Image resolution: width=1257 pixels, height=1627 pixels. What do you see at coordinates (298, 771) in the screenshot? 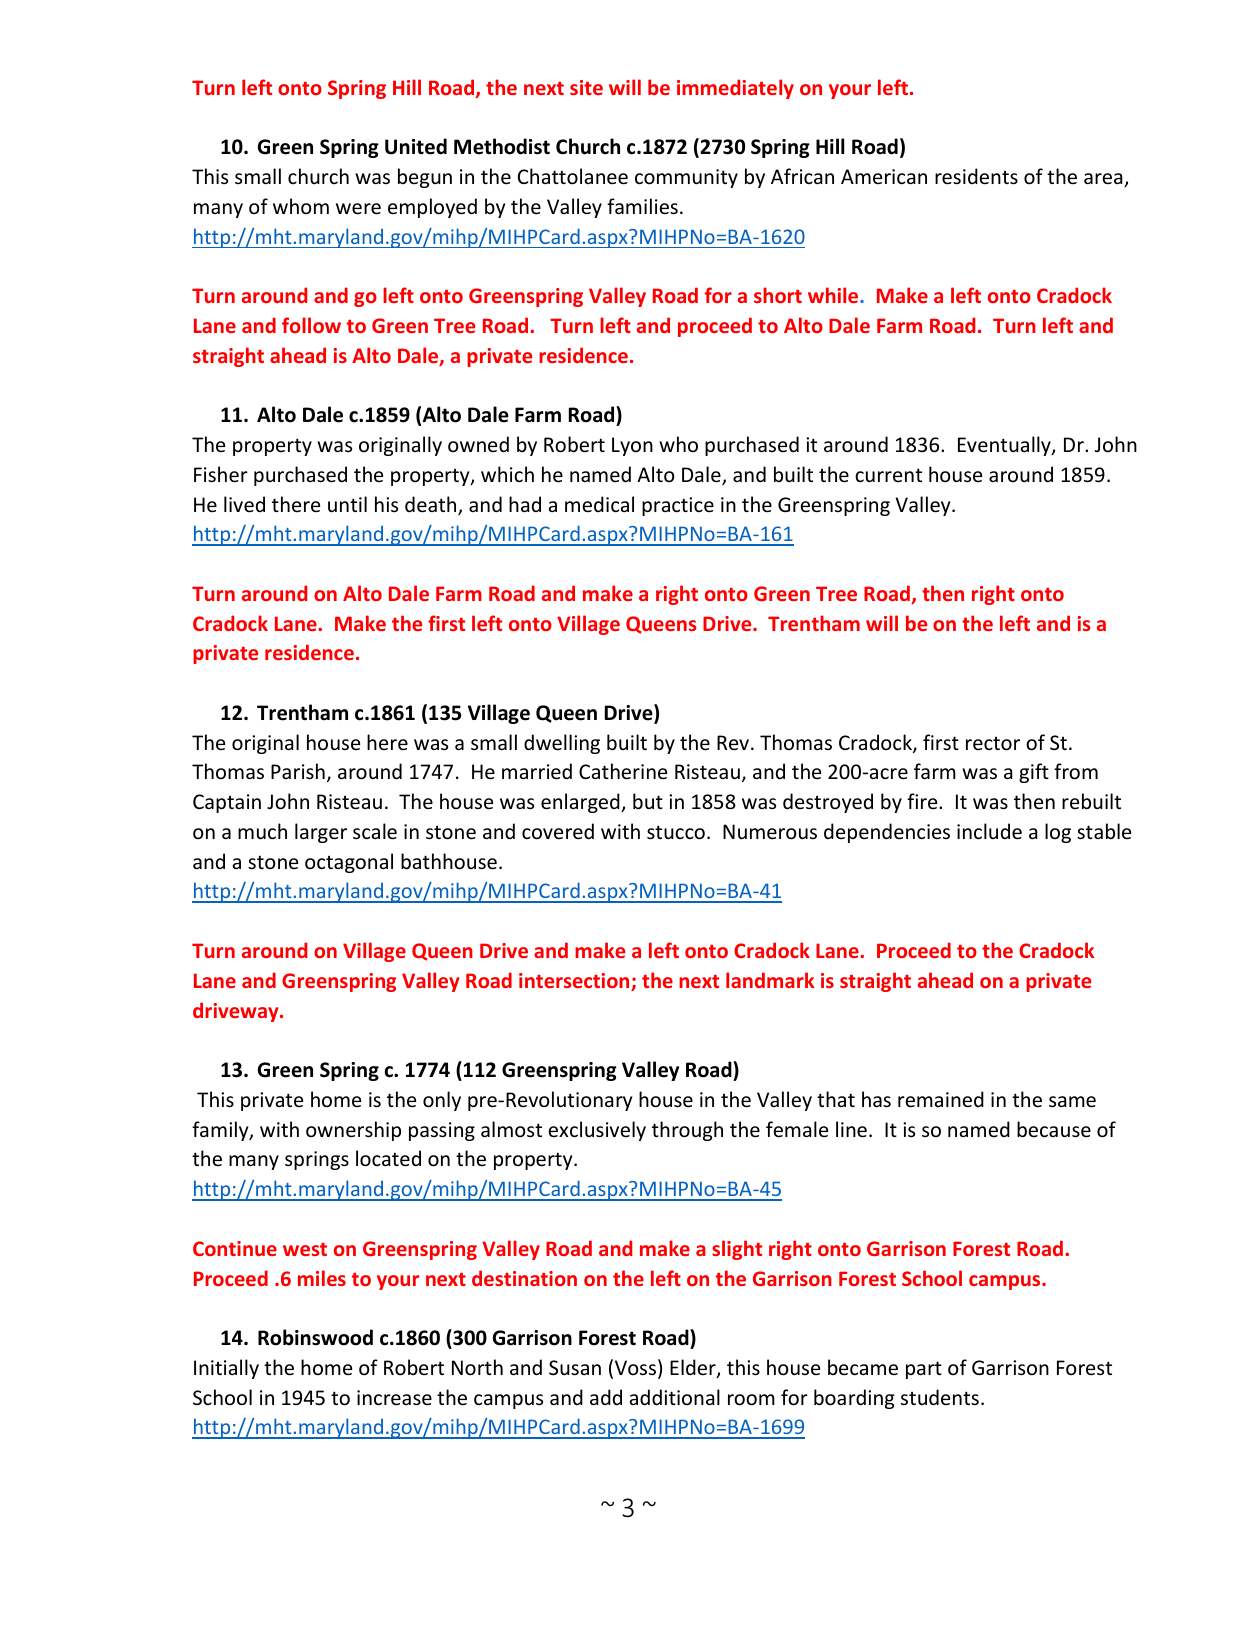
I see `Parish` at bounding box center [298, 771].
